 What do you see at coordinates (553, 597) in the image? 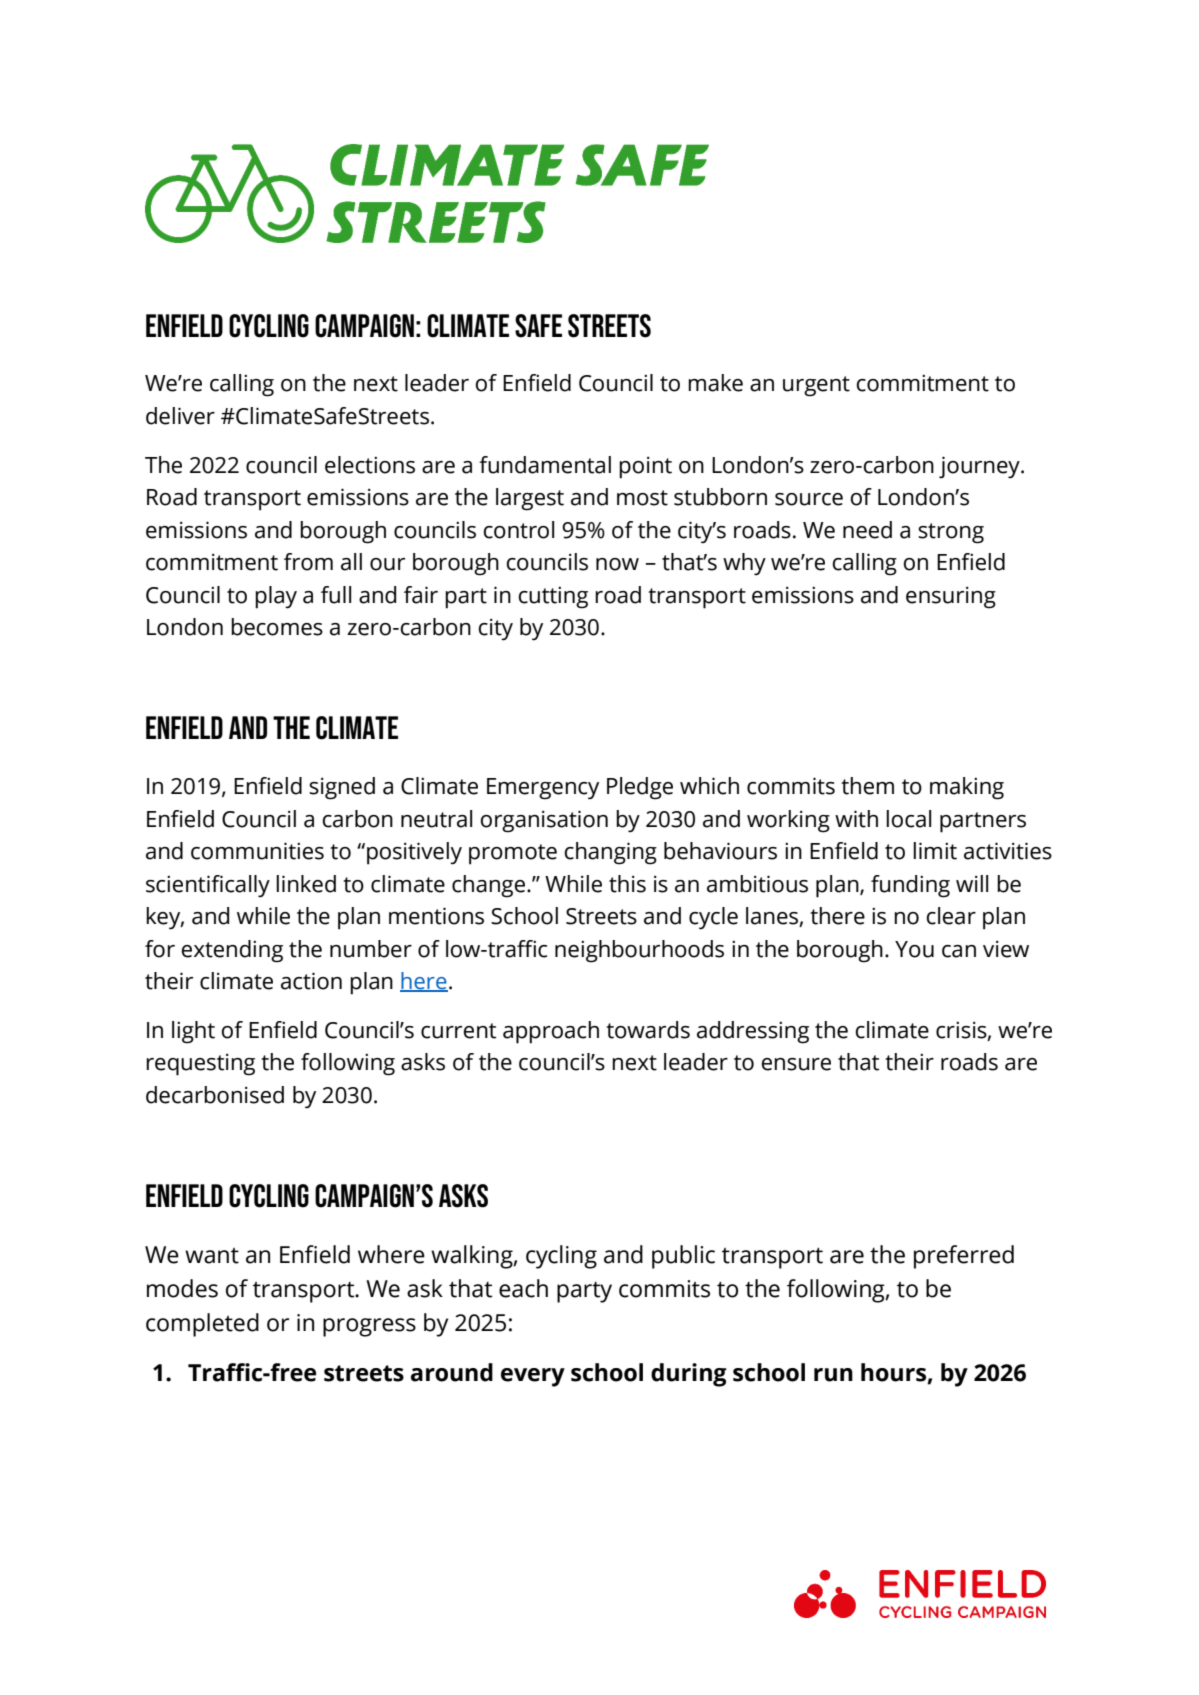
I see `cutting` at bounding box center [553, 597].
